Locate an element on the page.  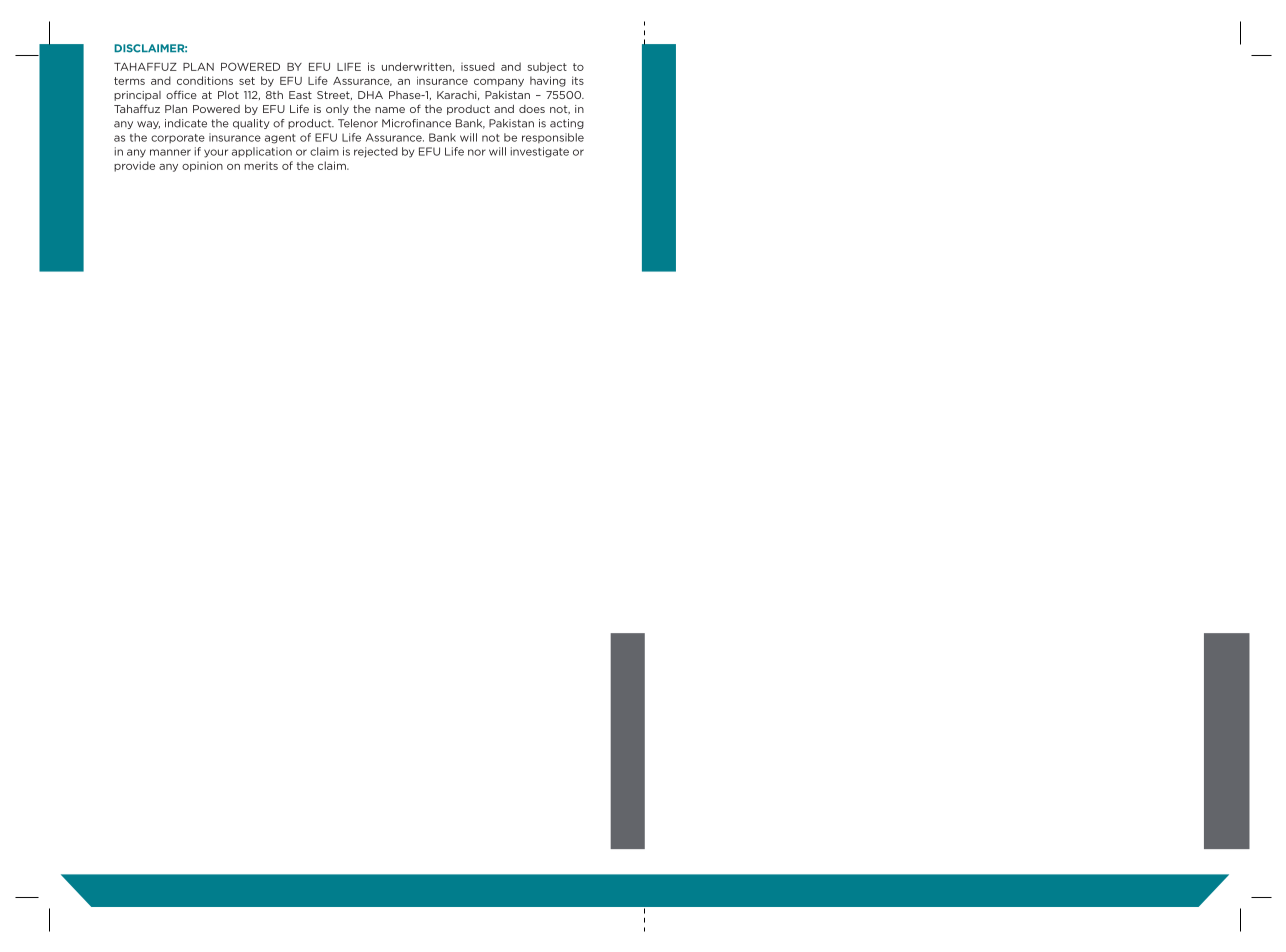
company is located at coordinates (499, 83).
